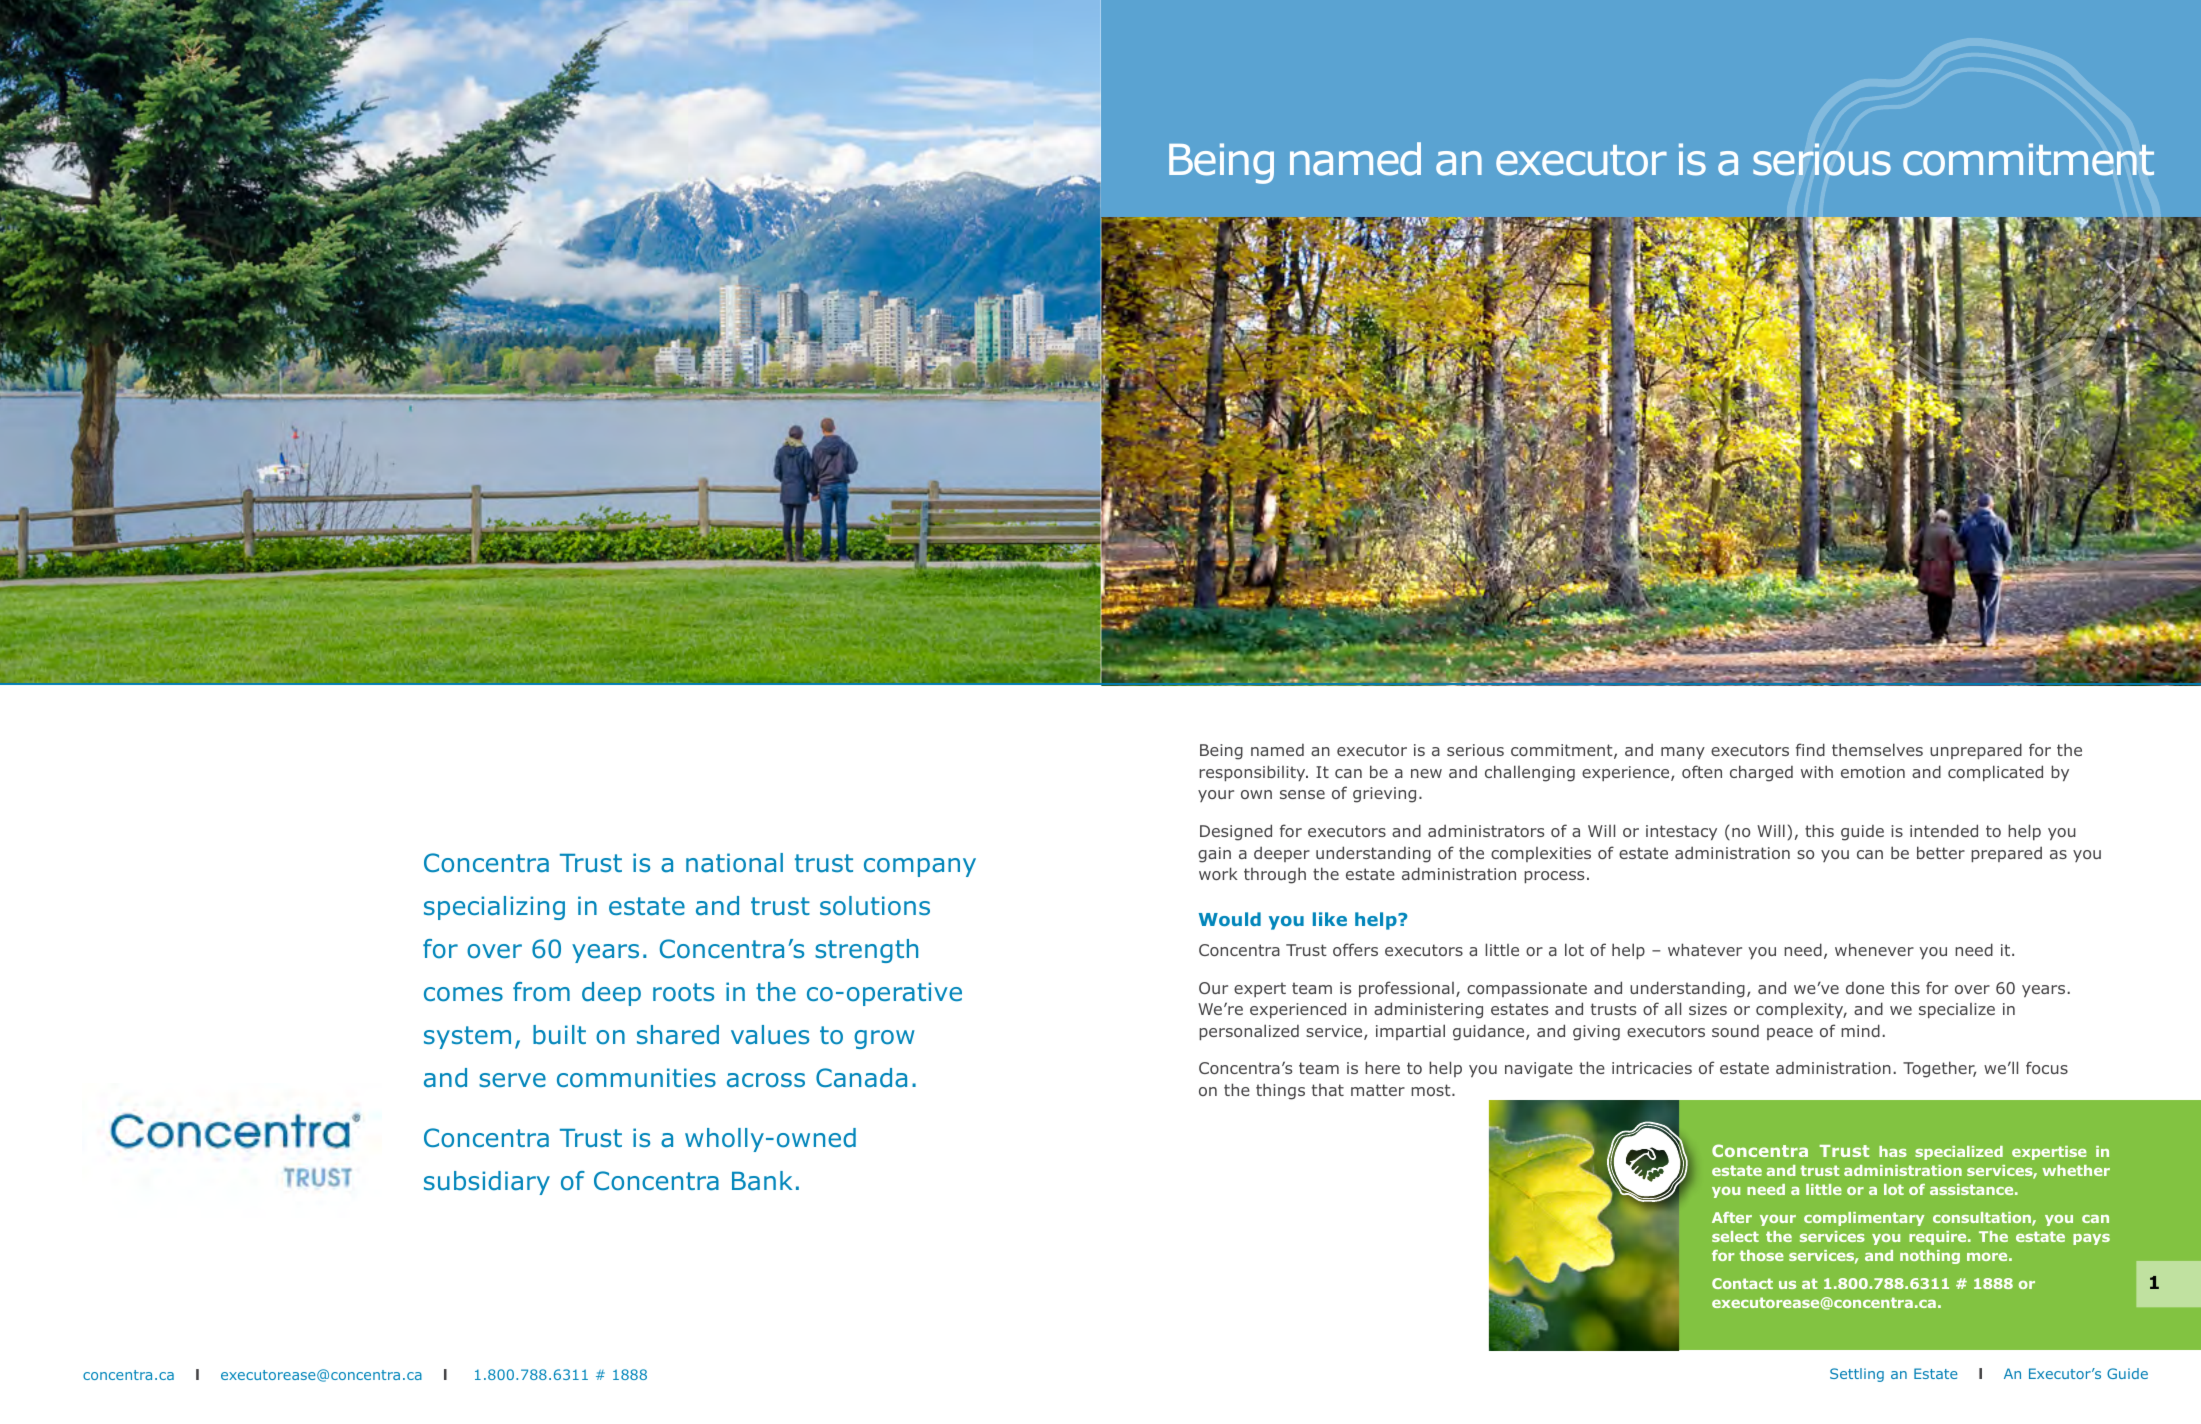  Describe the element at coordinates (1873, 772) in the image. I see `emotion` at that location.
